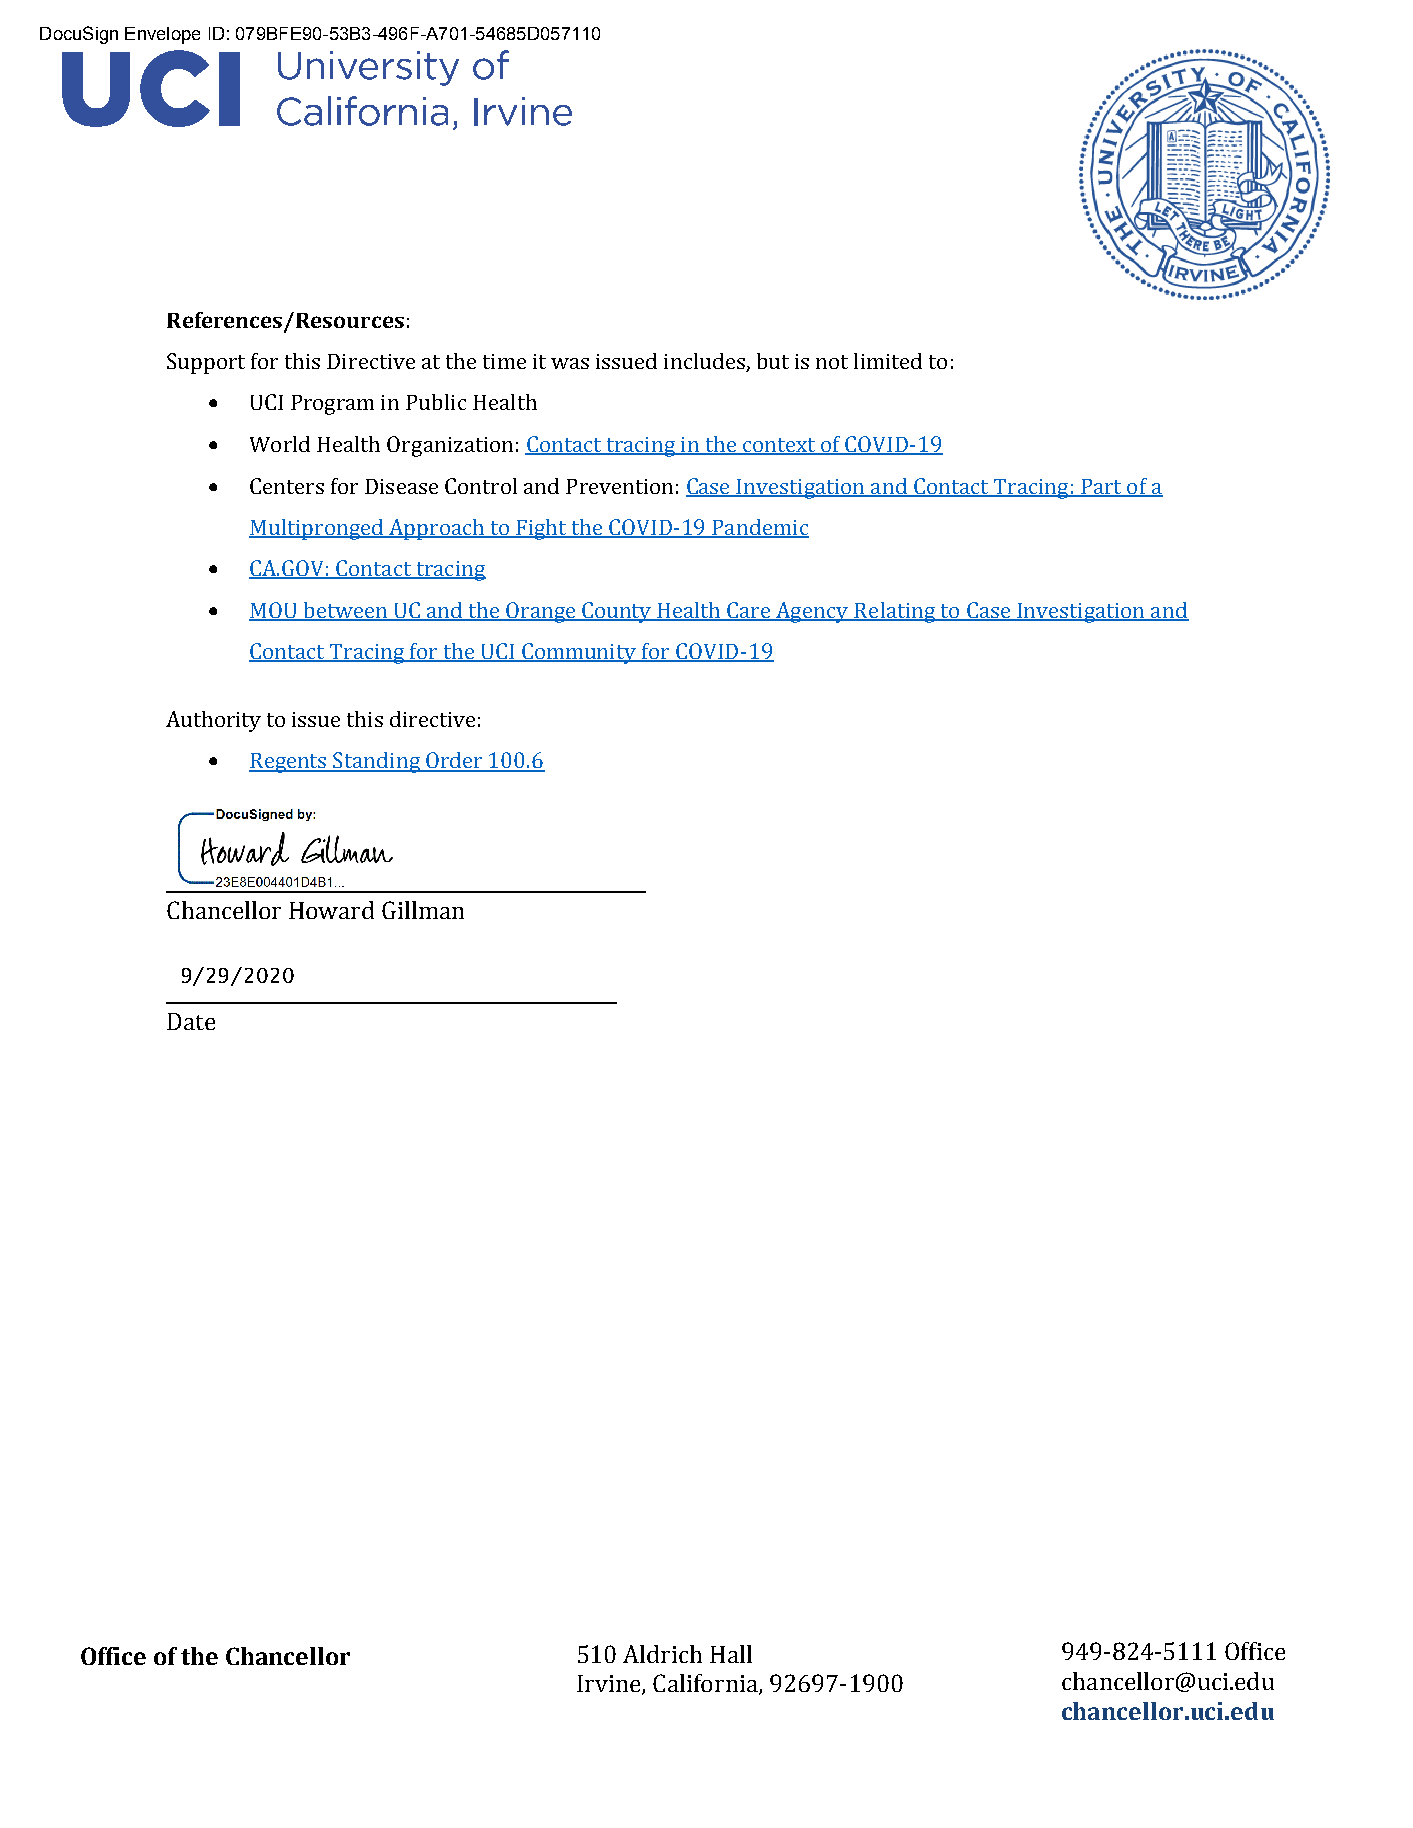 The height and width of the screenshot is (1828, 1413). What do you see at coordinates (423, 910) in the screenshot?
I see `Gillman` at bounding box center [423, 910].
